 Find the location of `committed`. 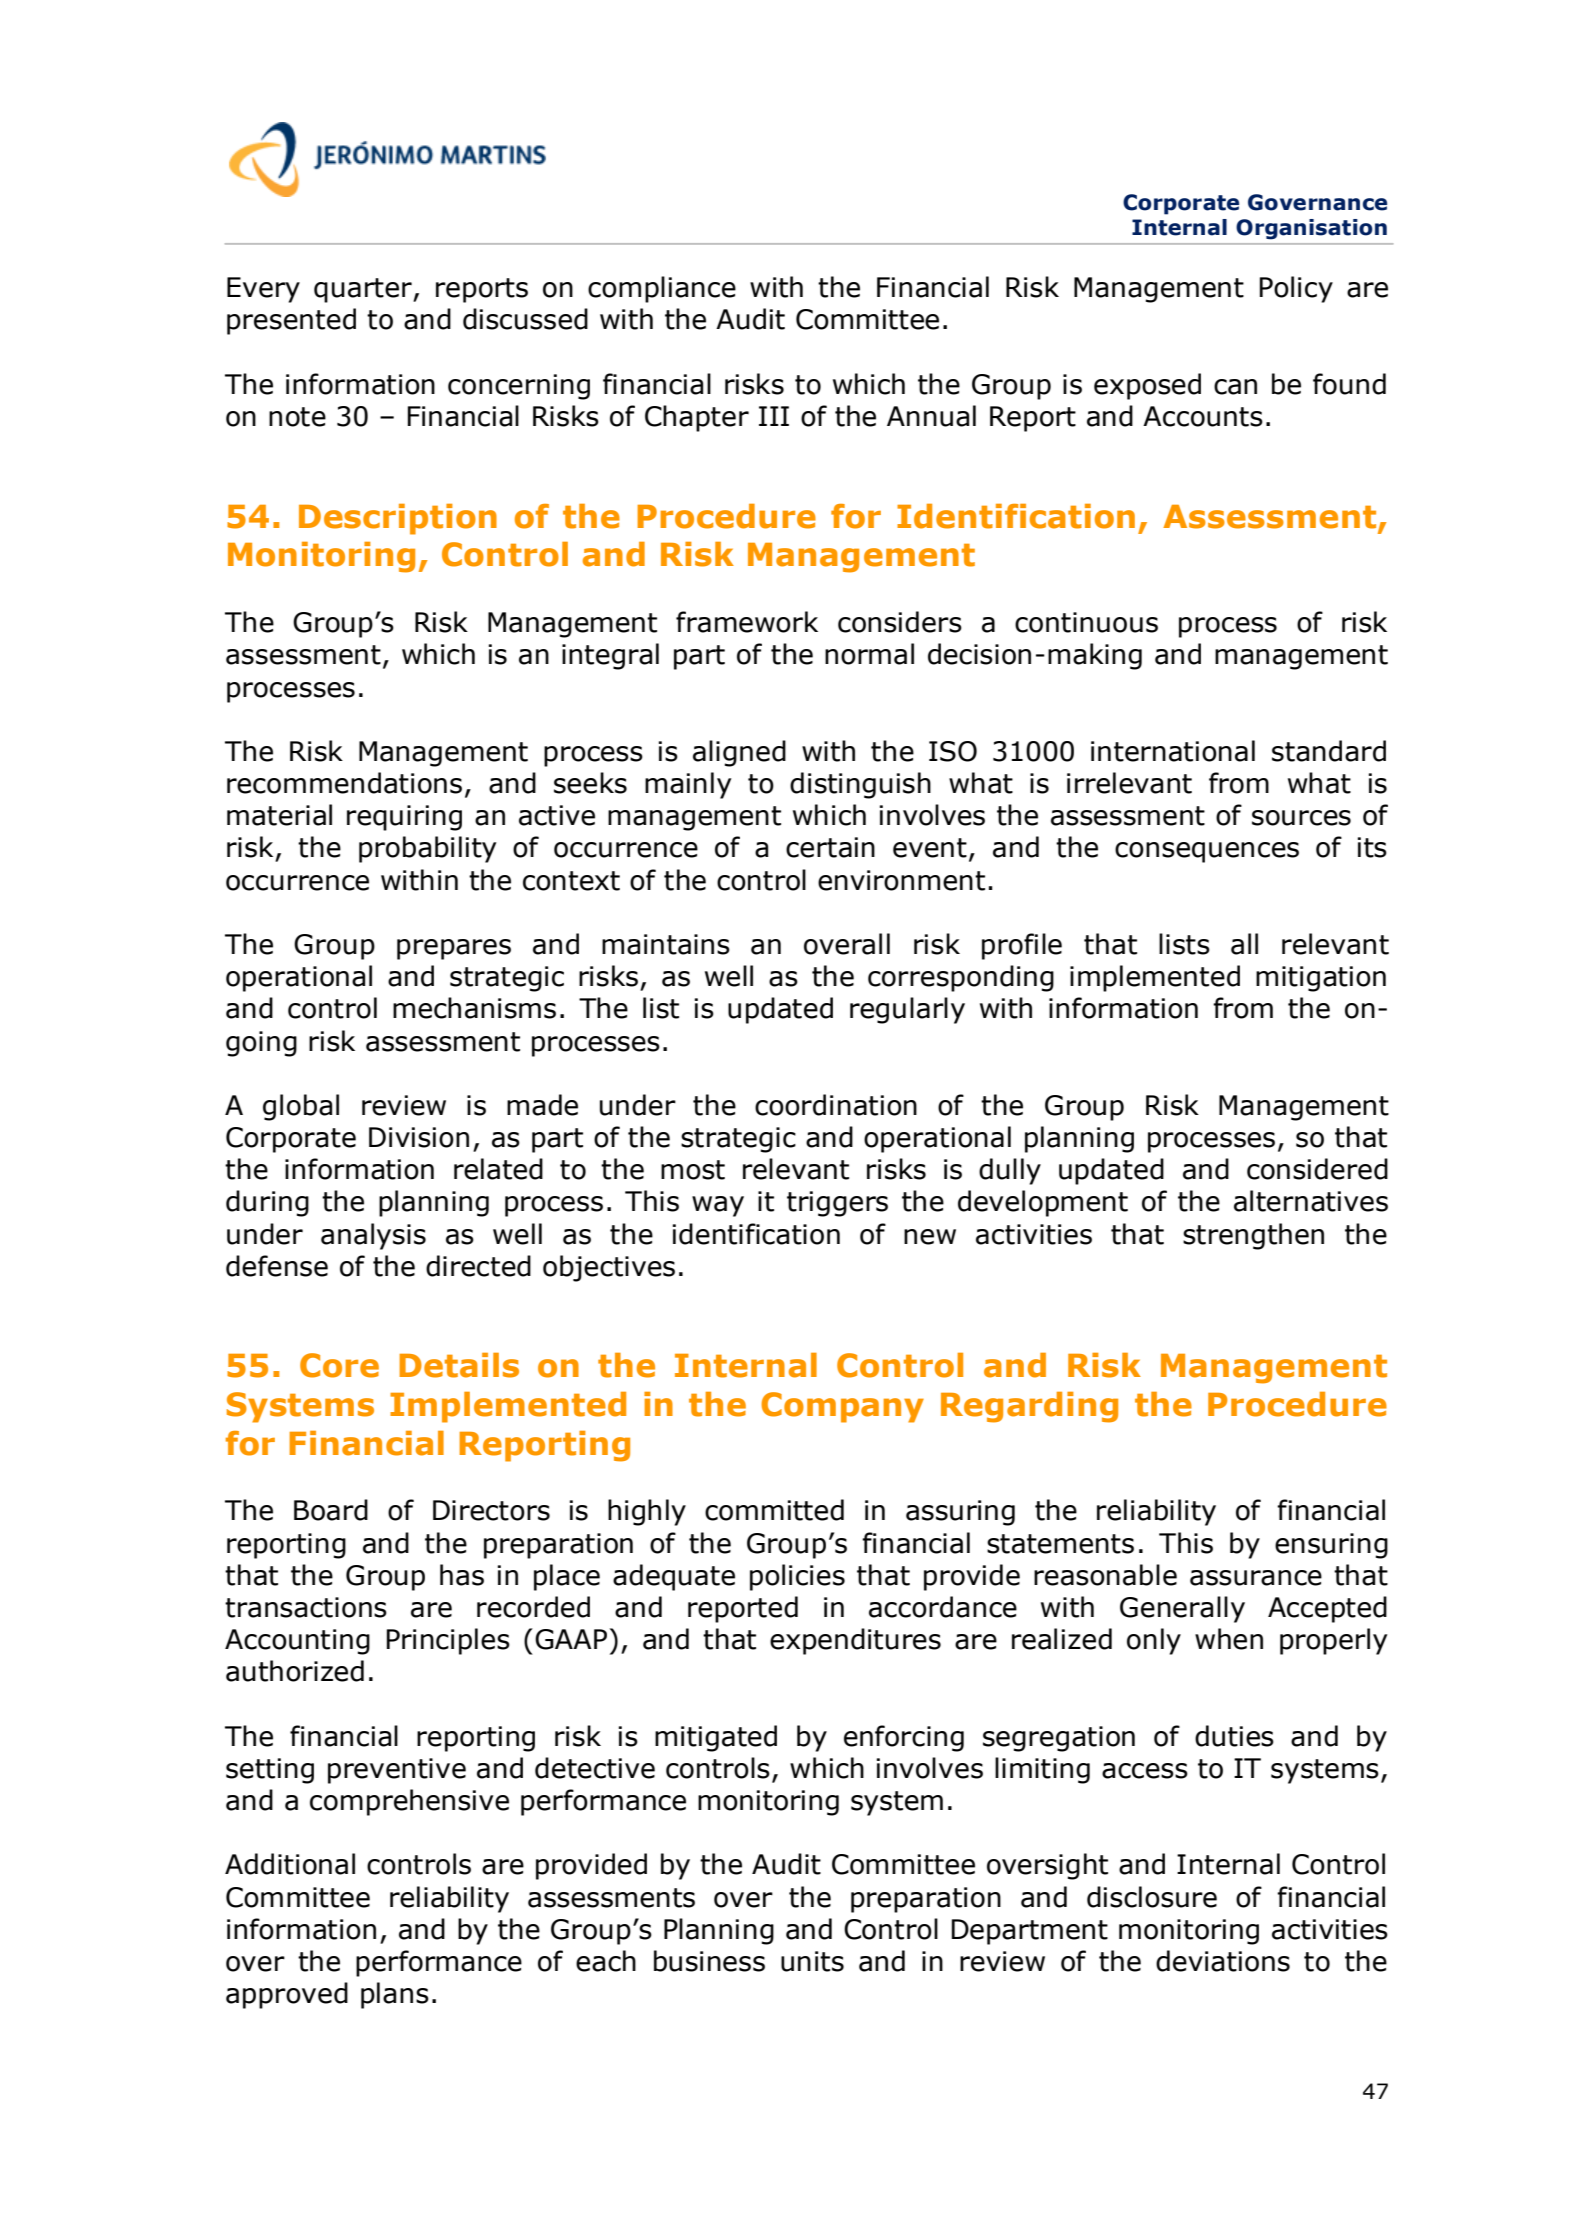

committed is located at coordinates (774, 1510).
